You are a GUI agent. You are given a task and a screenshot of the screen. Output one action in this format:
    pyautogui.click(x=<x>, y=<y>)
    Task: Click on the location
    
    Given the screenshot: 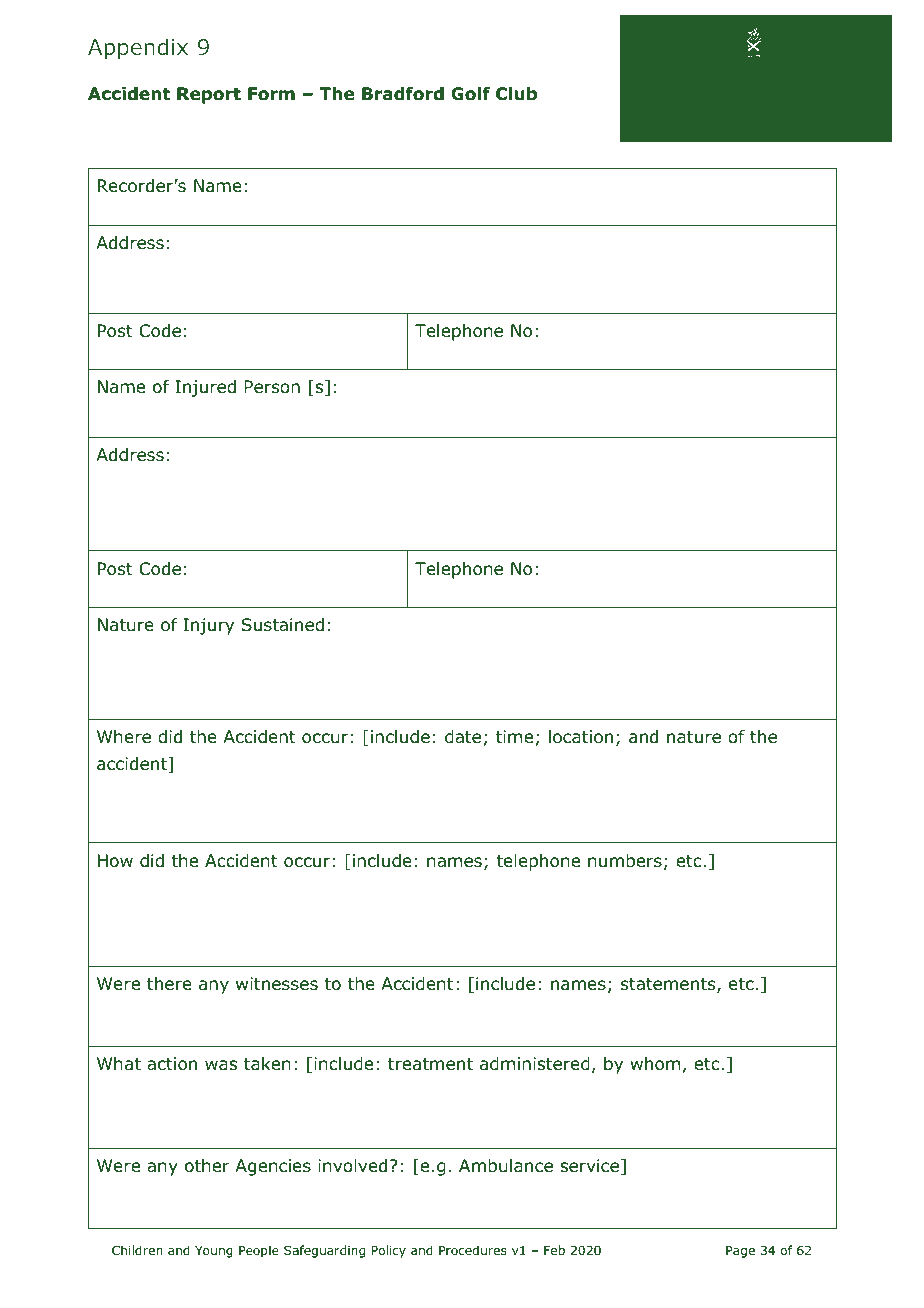 What is the action you would take?
    pyautogui.click(x=581, y=737)
